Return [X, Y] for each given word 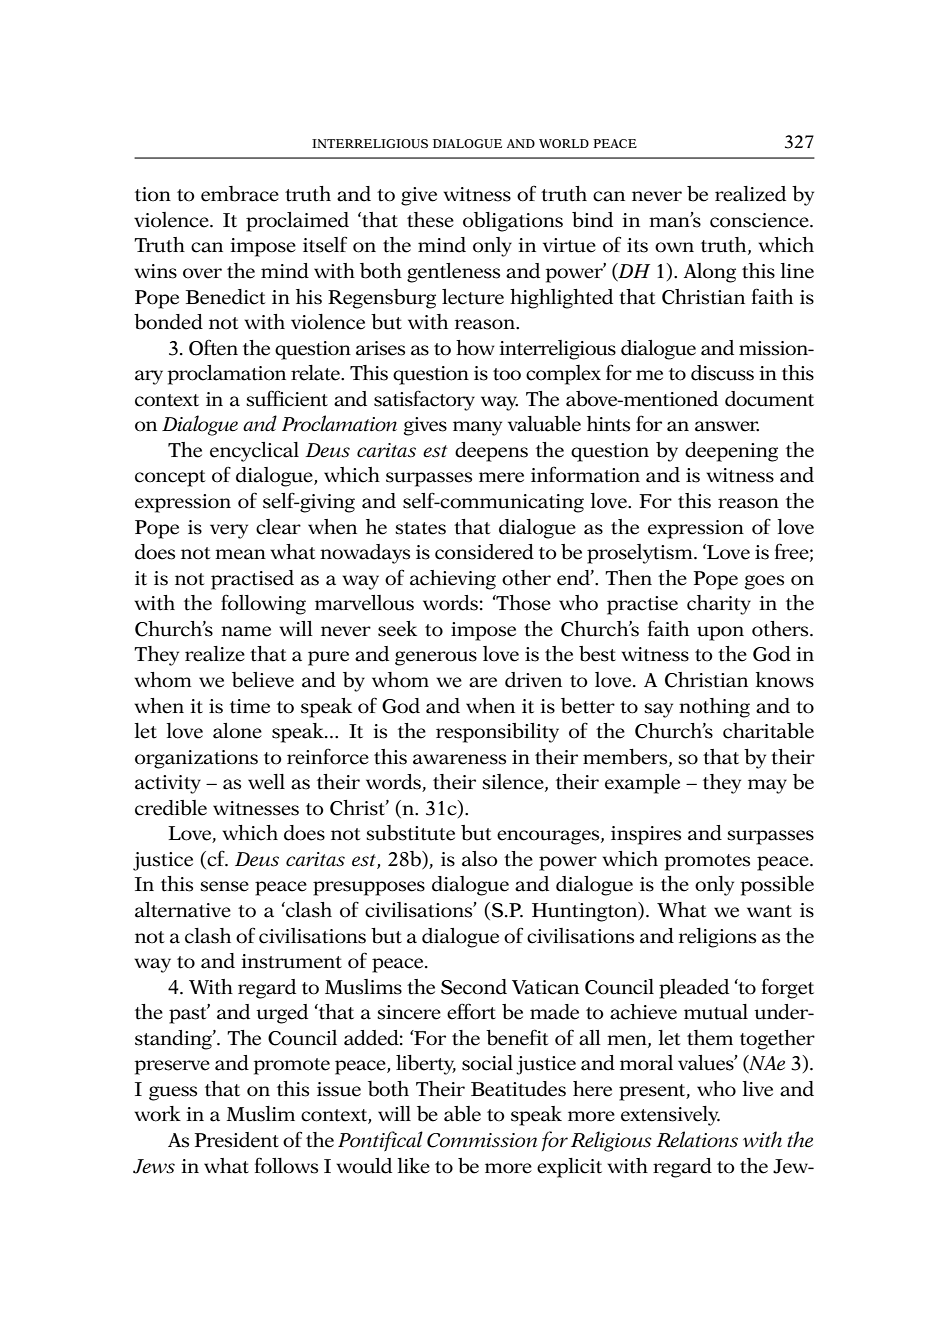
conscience [760, 220]
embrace [240, 194]
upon [720, 633]
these [430, 220]
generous [436, 658]
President [236, 1140]
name [246, 631]
